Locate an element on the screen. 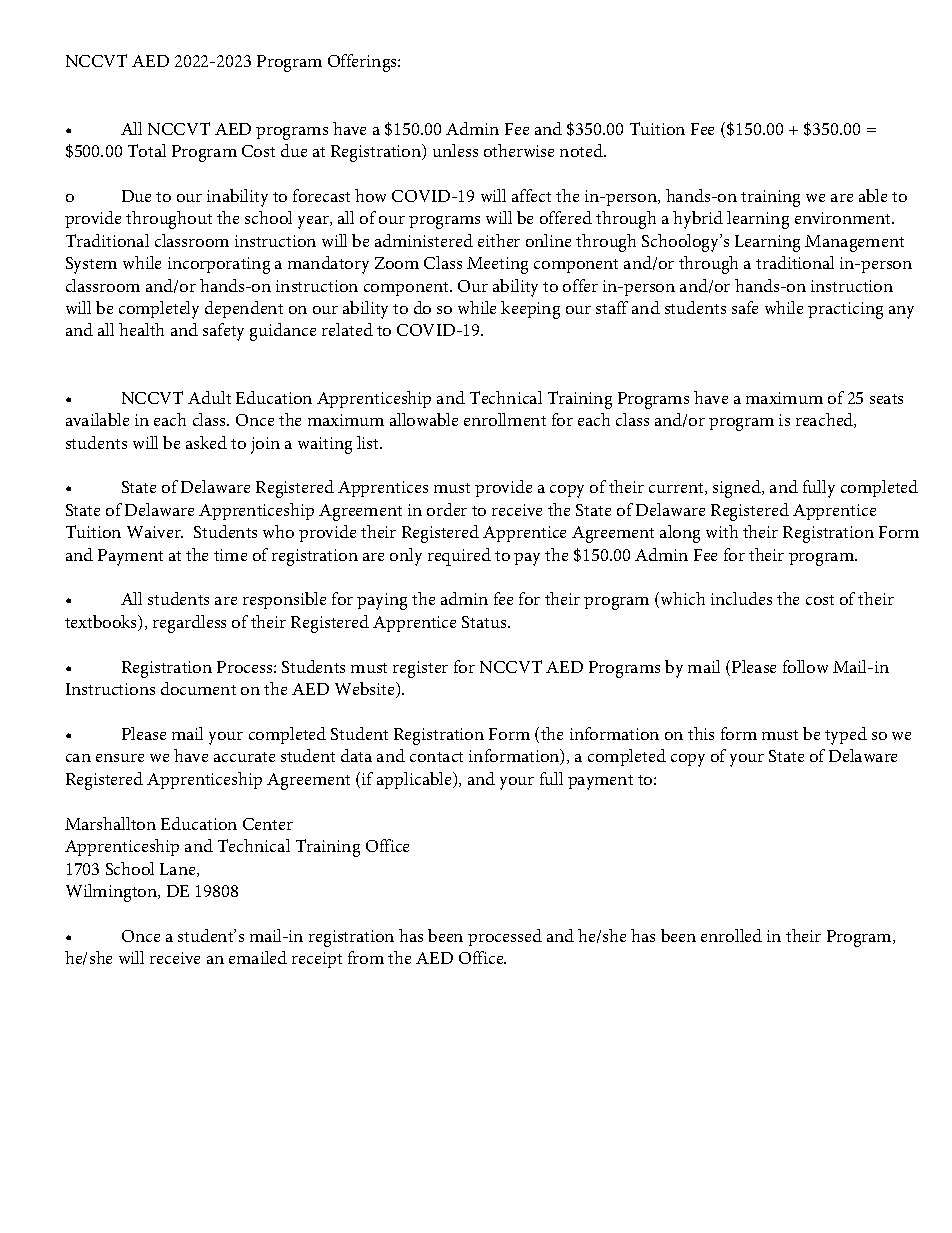 The width and height of the screenshot is (952, 1233). enrollment is located at coordinates (505, 419).
